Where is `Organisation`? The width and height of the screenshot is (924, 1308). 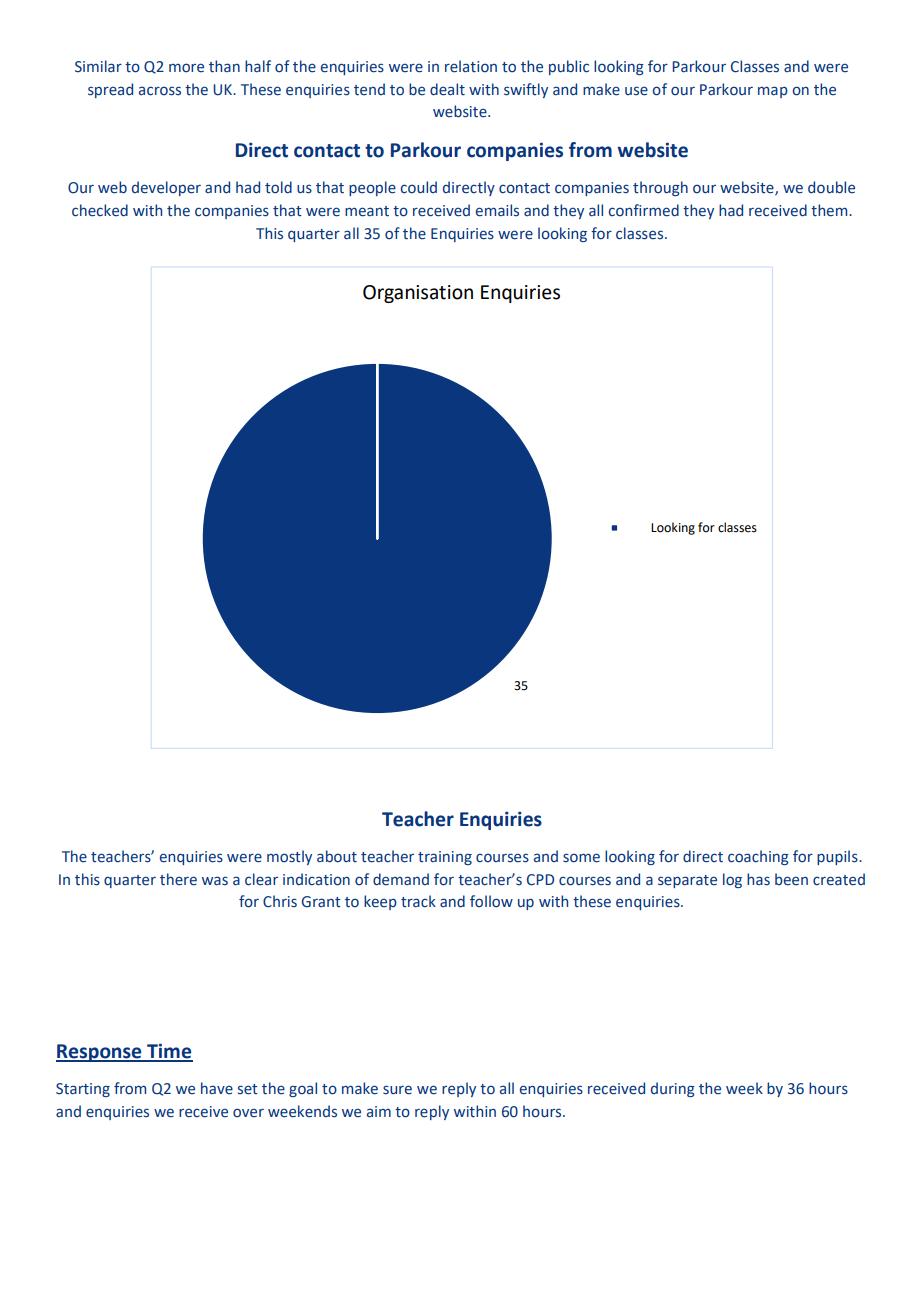
Organisation is located at coordinates (418, 294).
